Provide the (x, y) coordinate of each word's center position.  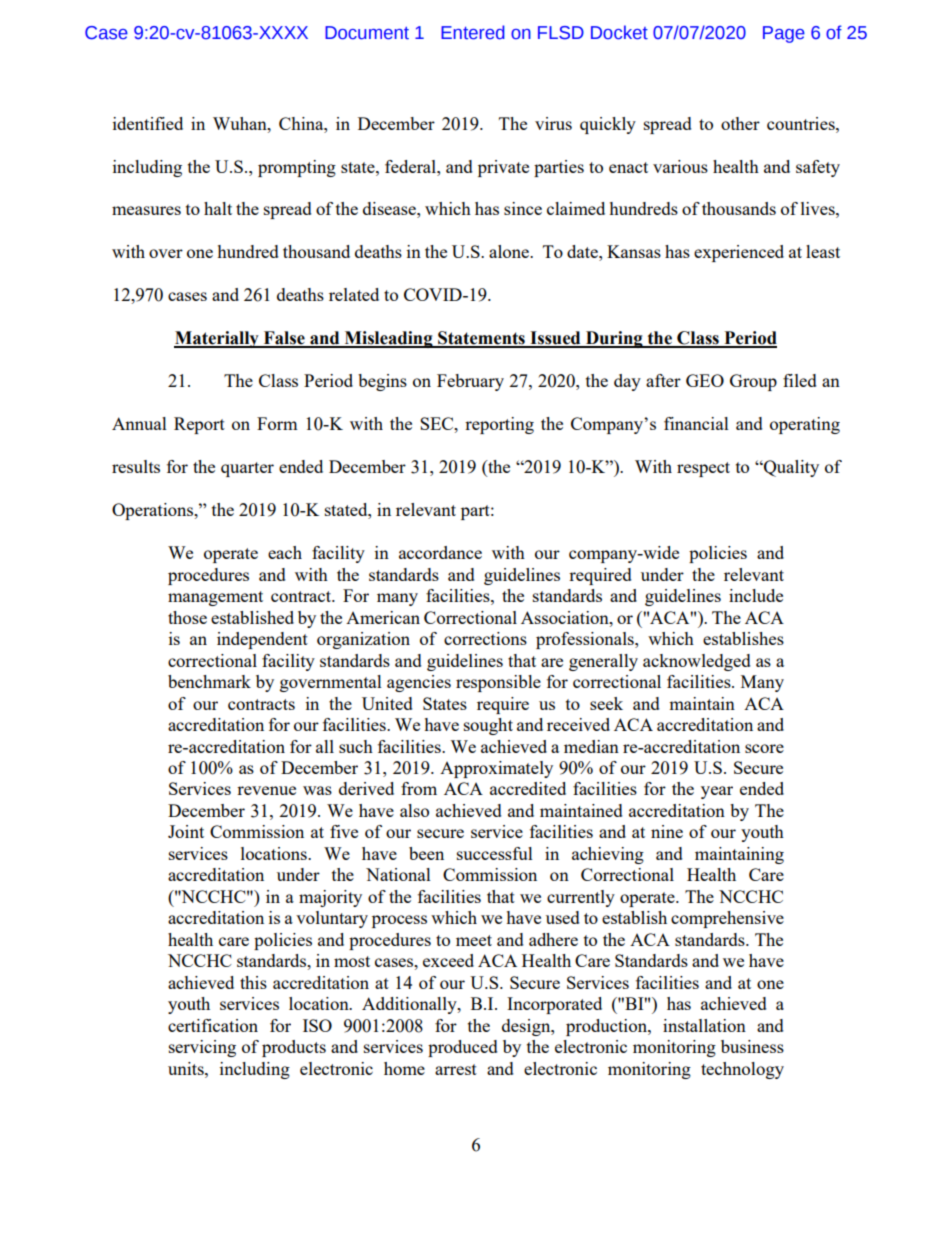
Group (753, 382)
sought (488, 726)
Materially (217, 339)
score (764, 748)
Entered (473, 32)
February (470, 382)
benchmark (209, 681)
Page (784, 34)
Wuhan (241, 123)
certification (213, 1025)
